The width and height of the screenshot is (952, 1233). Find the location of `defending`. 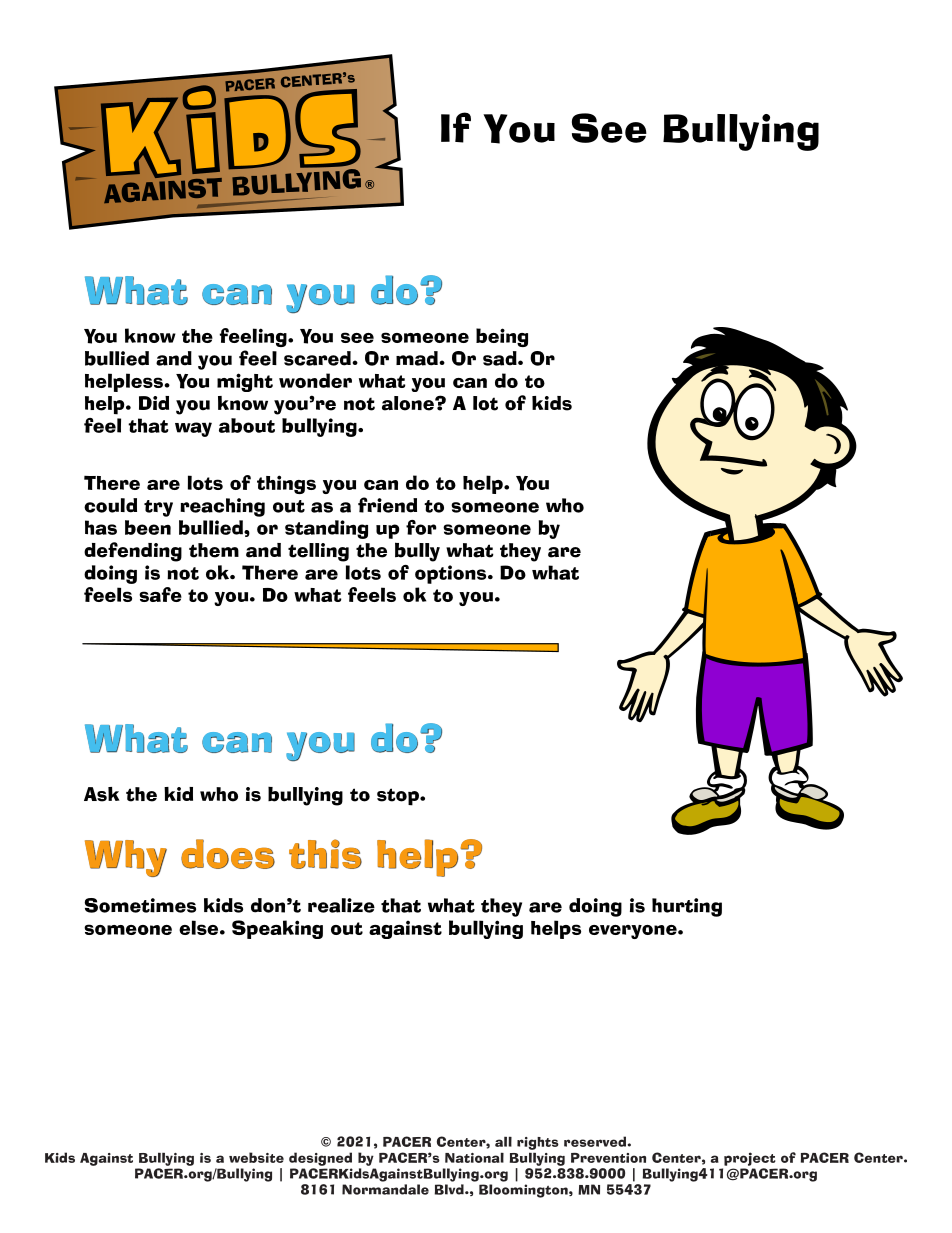

defending is located at coordinates (133, 552).
